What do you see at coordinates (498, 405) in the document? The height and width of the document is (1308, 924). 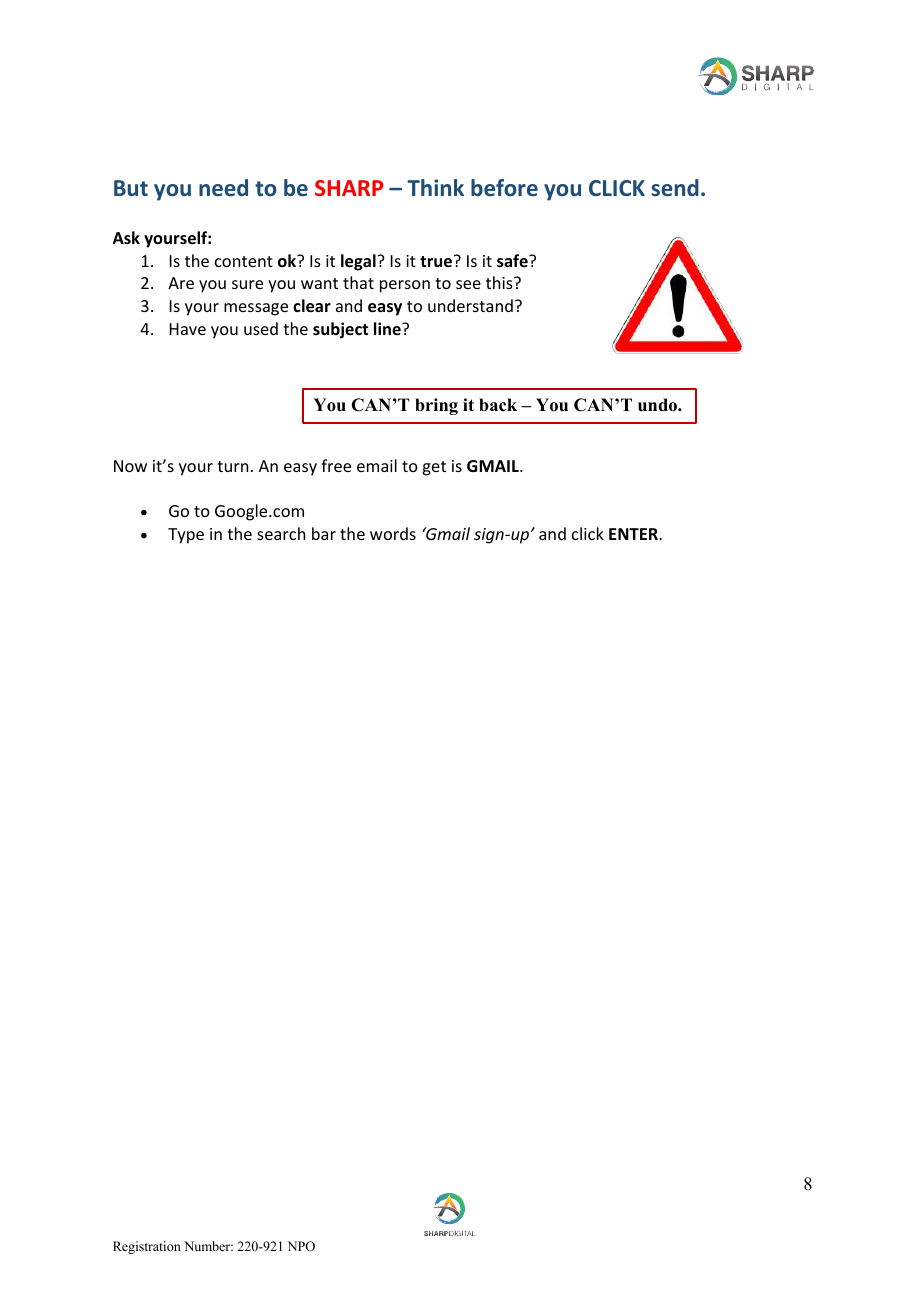 I see `back` at bounding box center [498, 405].
